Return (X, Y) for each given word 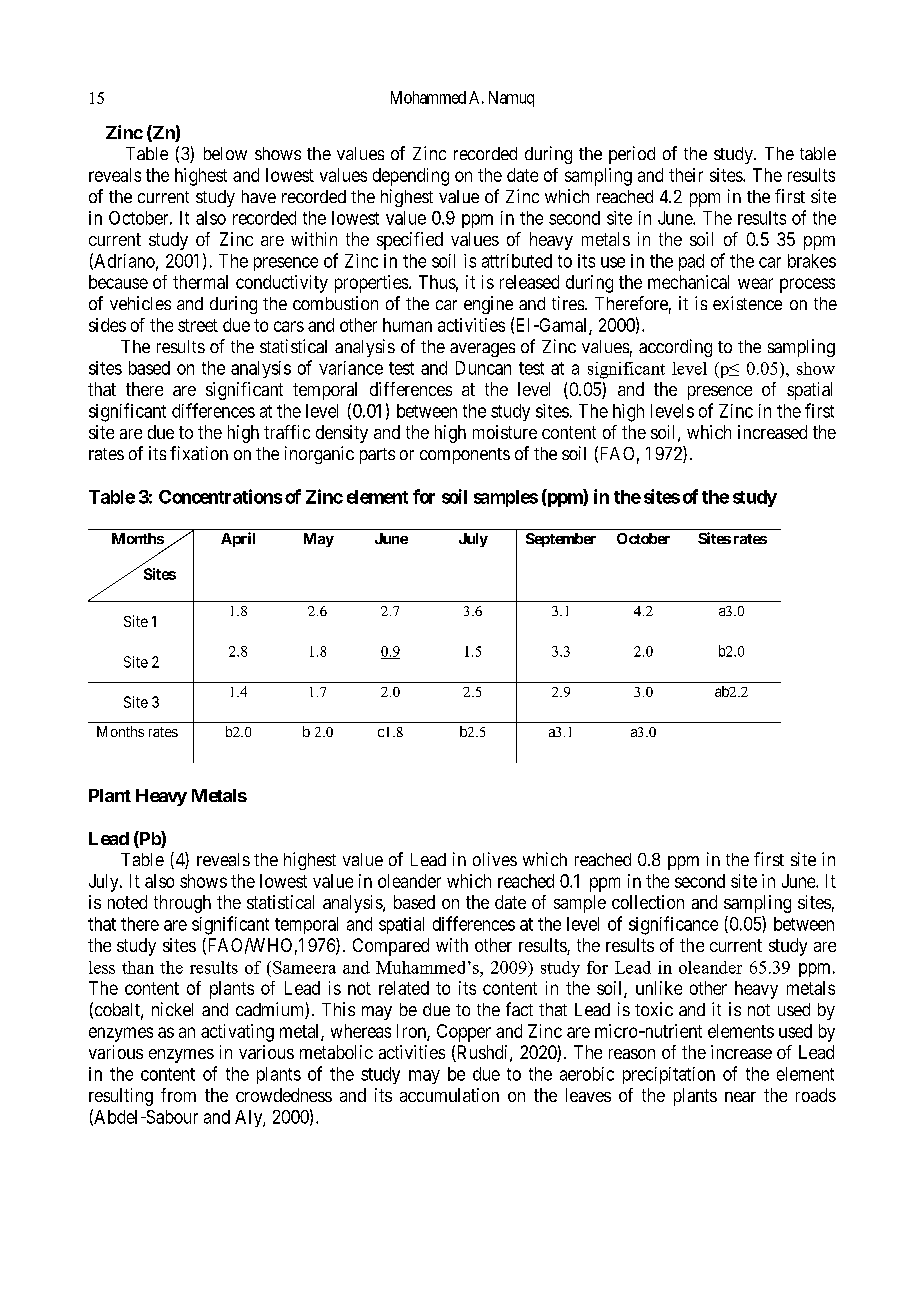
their (686, 175)
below (225, 153)
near (740, 1097)
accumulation (449, 1095)
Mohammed (428, 97)
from (178, 1095)
